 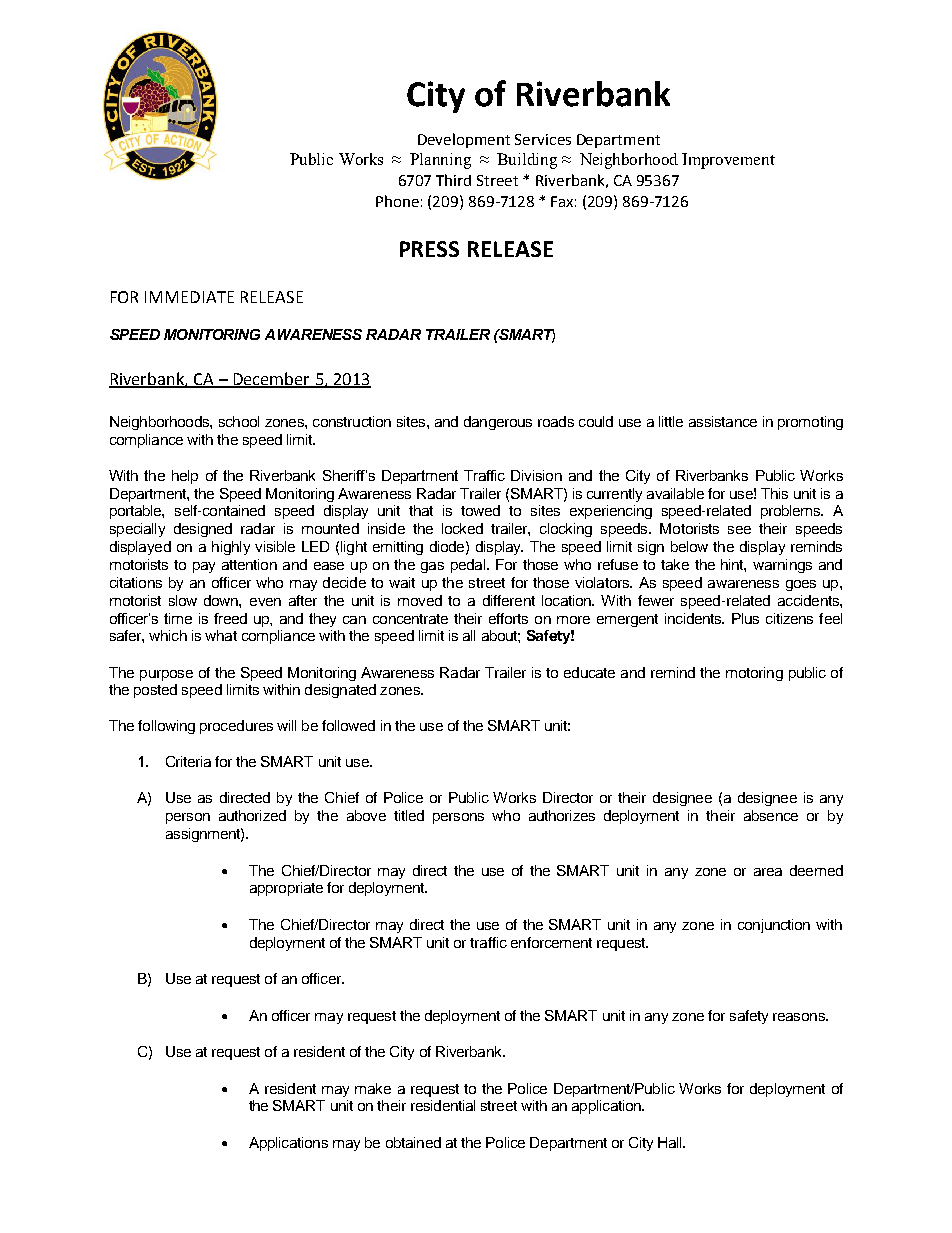 What do you see at coordinates (453, 180) in the screenshot?
I see `Third` at bounding box center [453, 180].
